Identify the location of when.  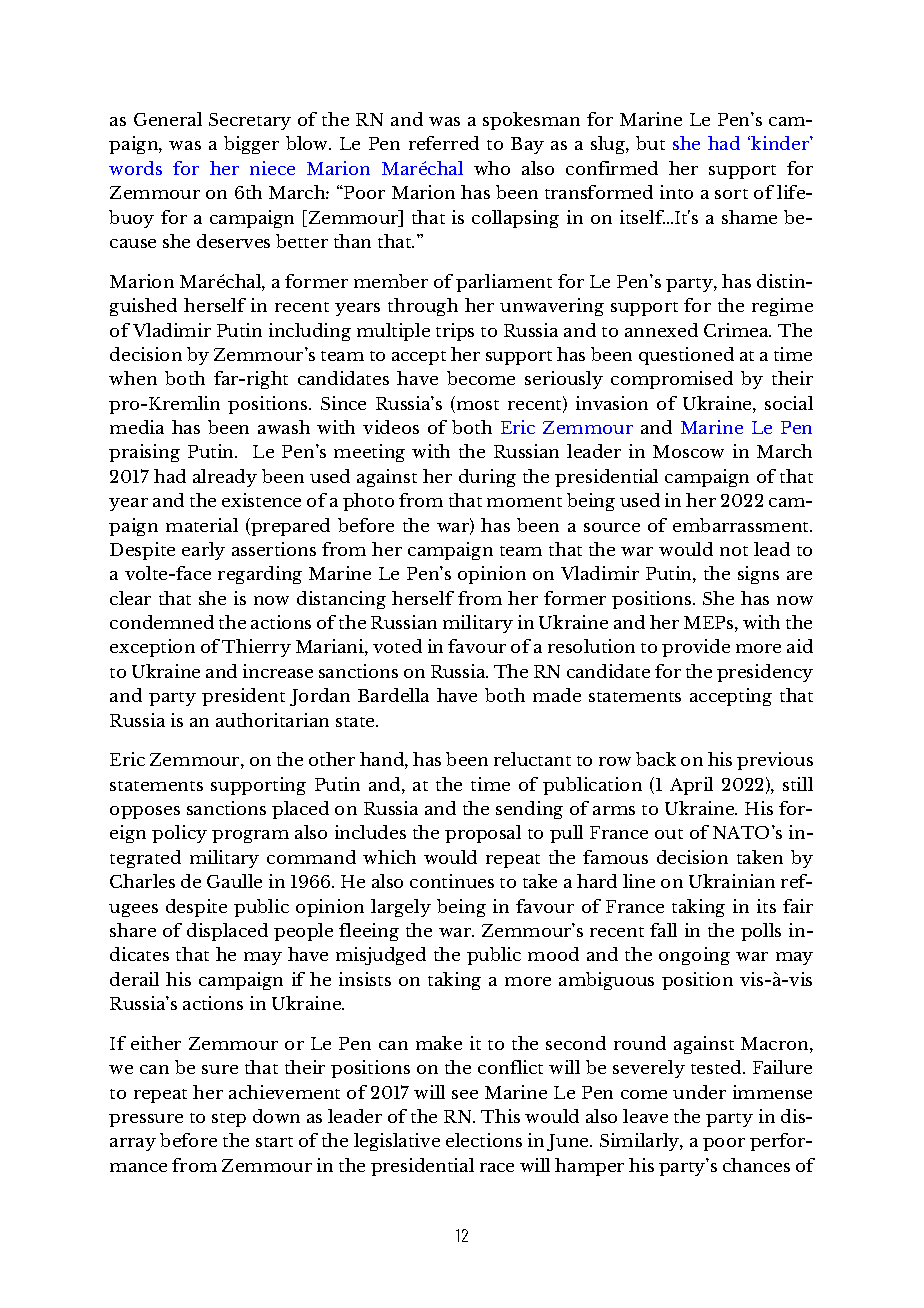
(133, 378).
